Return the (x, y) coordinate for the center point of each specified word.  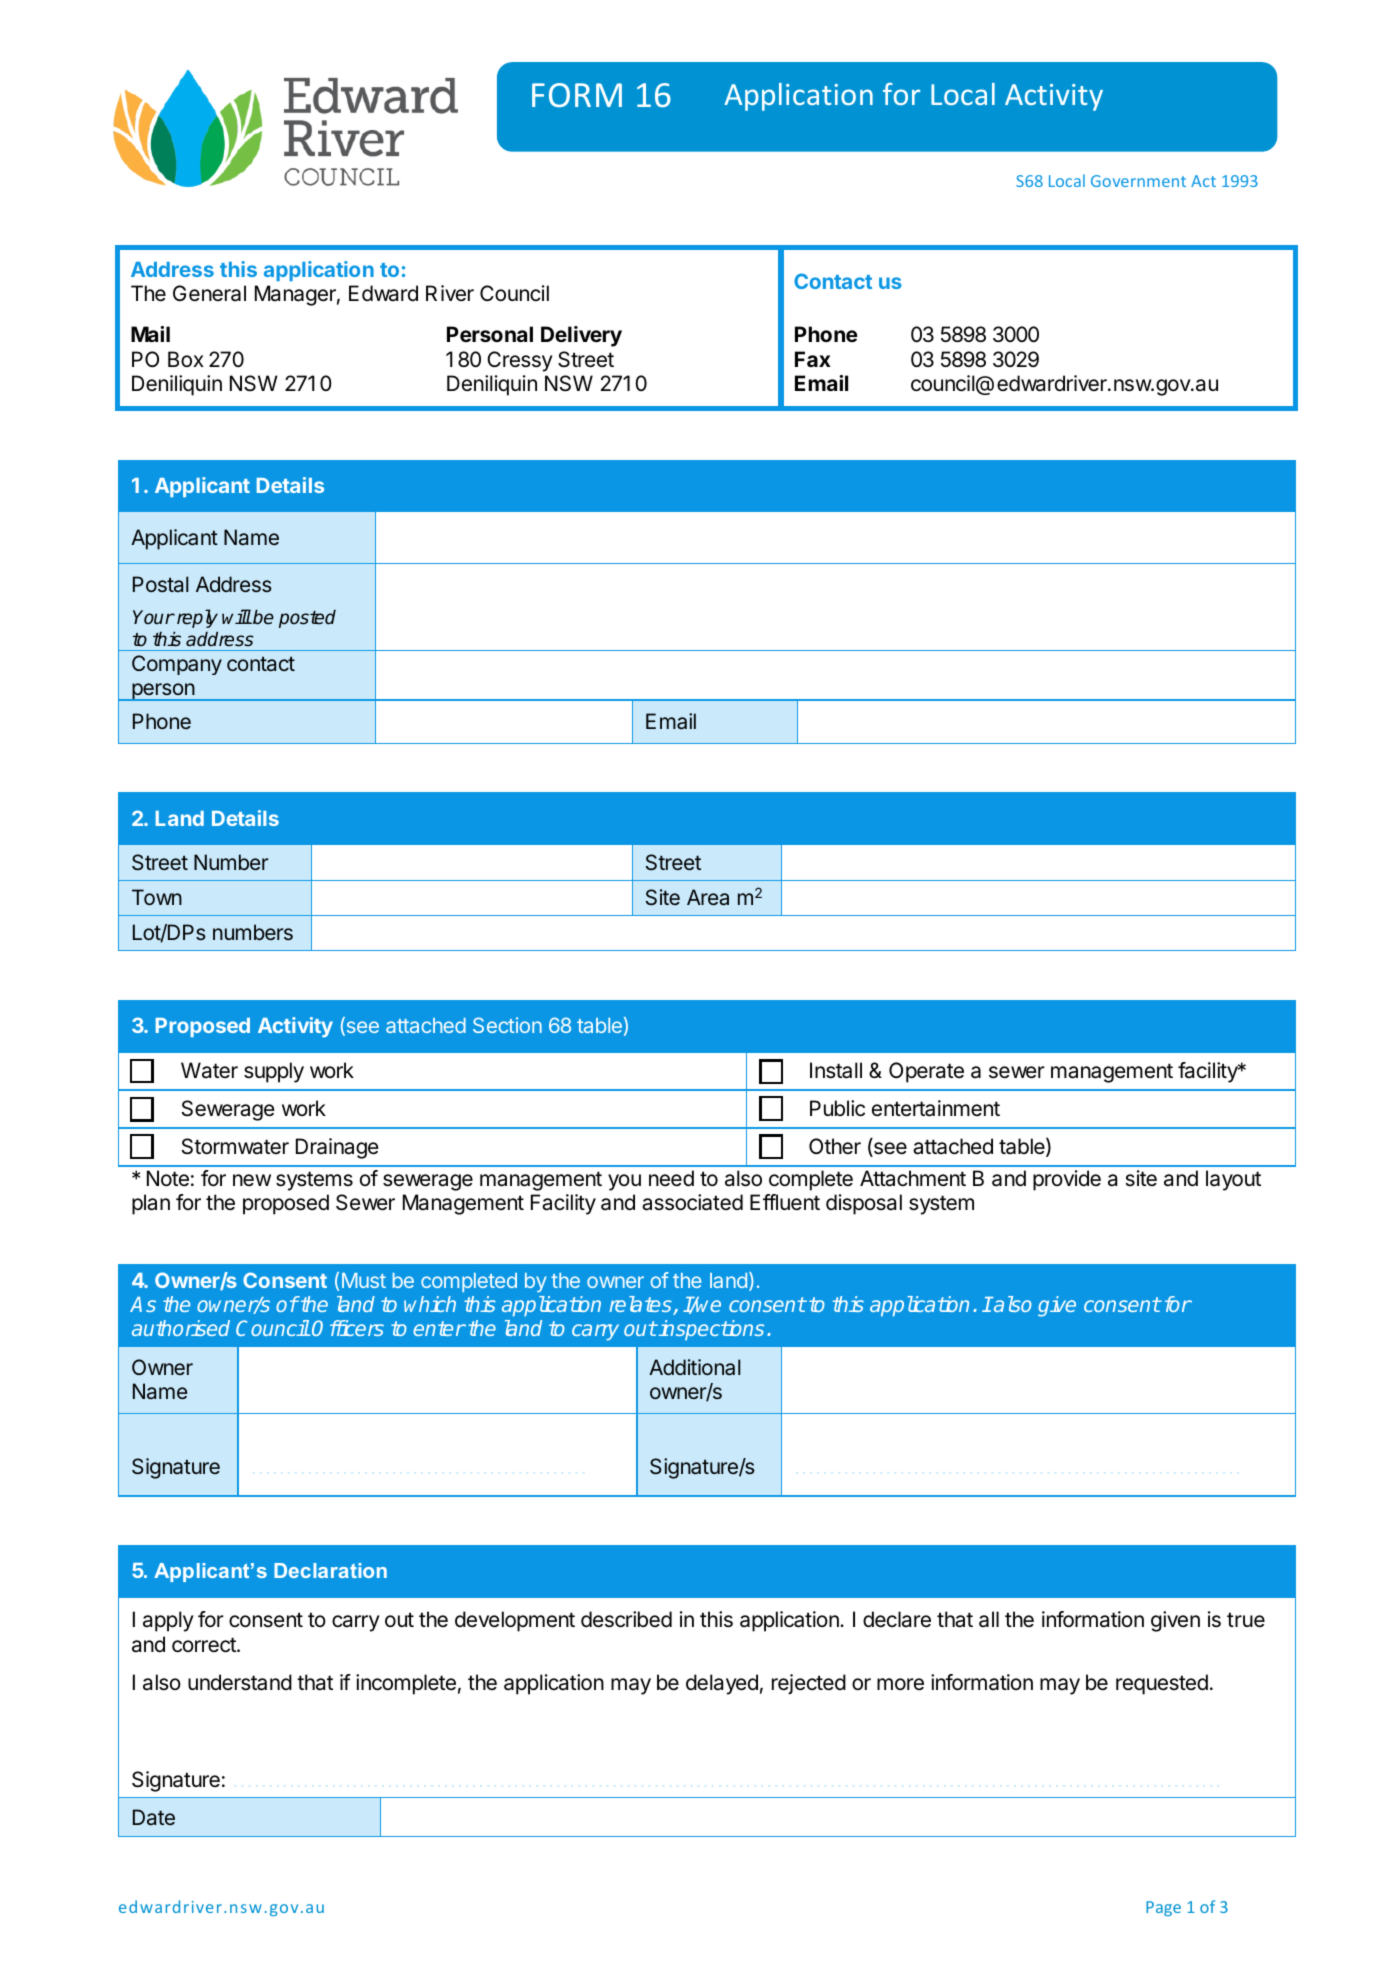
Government (1138, 181)
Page (1163, 1908)
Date (154, 1817)
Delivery (581, 336)
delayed (722, 1684)
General (209, 293)
